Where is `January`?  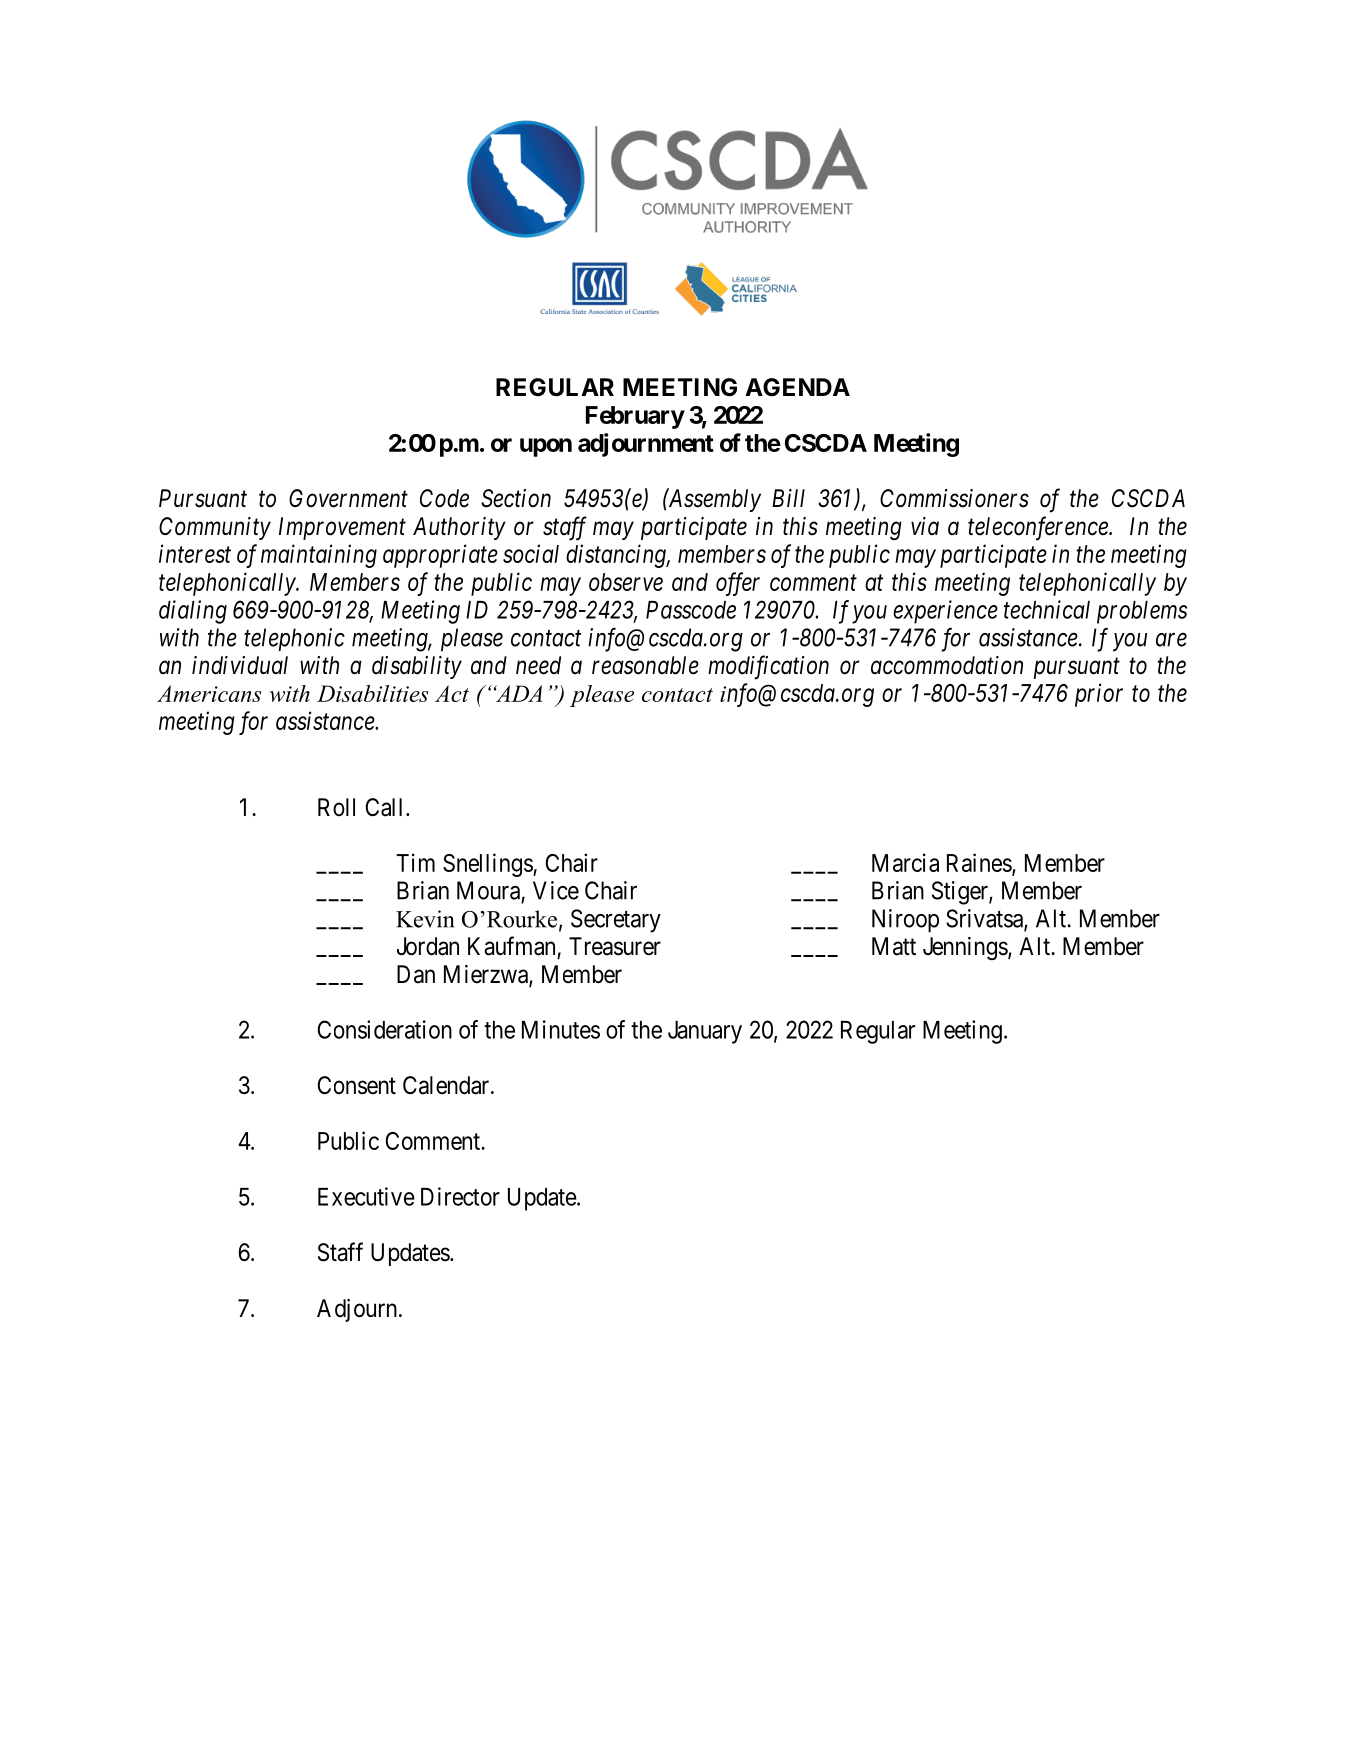
January is located at coordinates (705, 1032).
